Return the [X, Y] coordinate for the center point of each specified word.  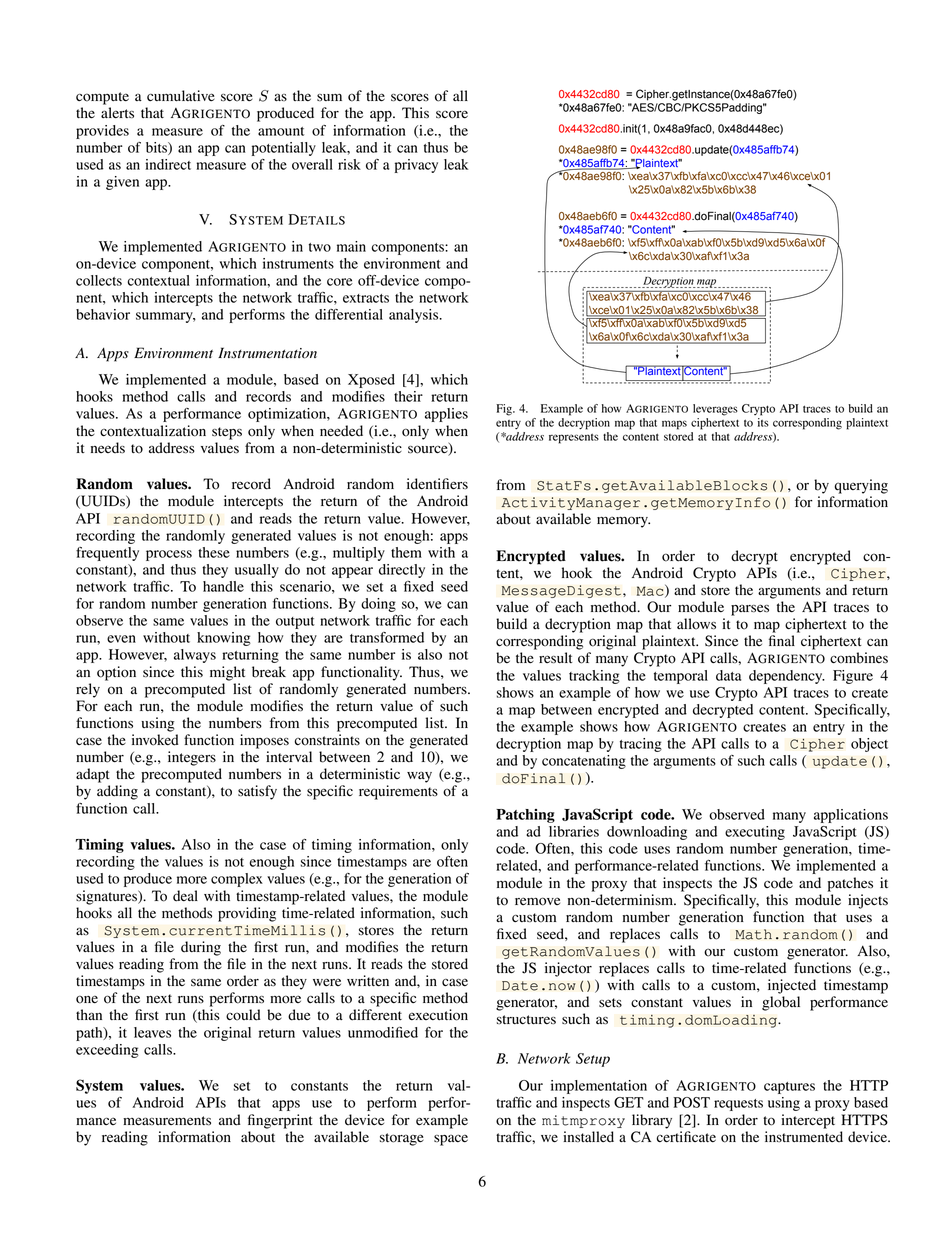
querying [861, 486]
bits [157, 148]
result [555, 657]
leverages [715, 410]
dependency [787, 677]
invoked [155, 740]
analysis [415, 316]
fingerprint [280, 1121]
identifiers [437, 484]
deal [185, 896]
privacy [416, 166]
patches [850, 884]
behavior [103, 314]
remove [537, 901]
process [169, 555]
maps [674, 425]
